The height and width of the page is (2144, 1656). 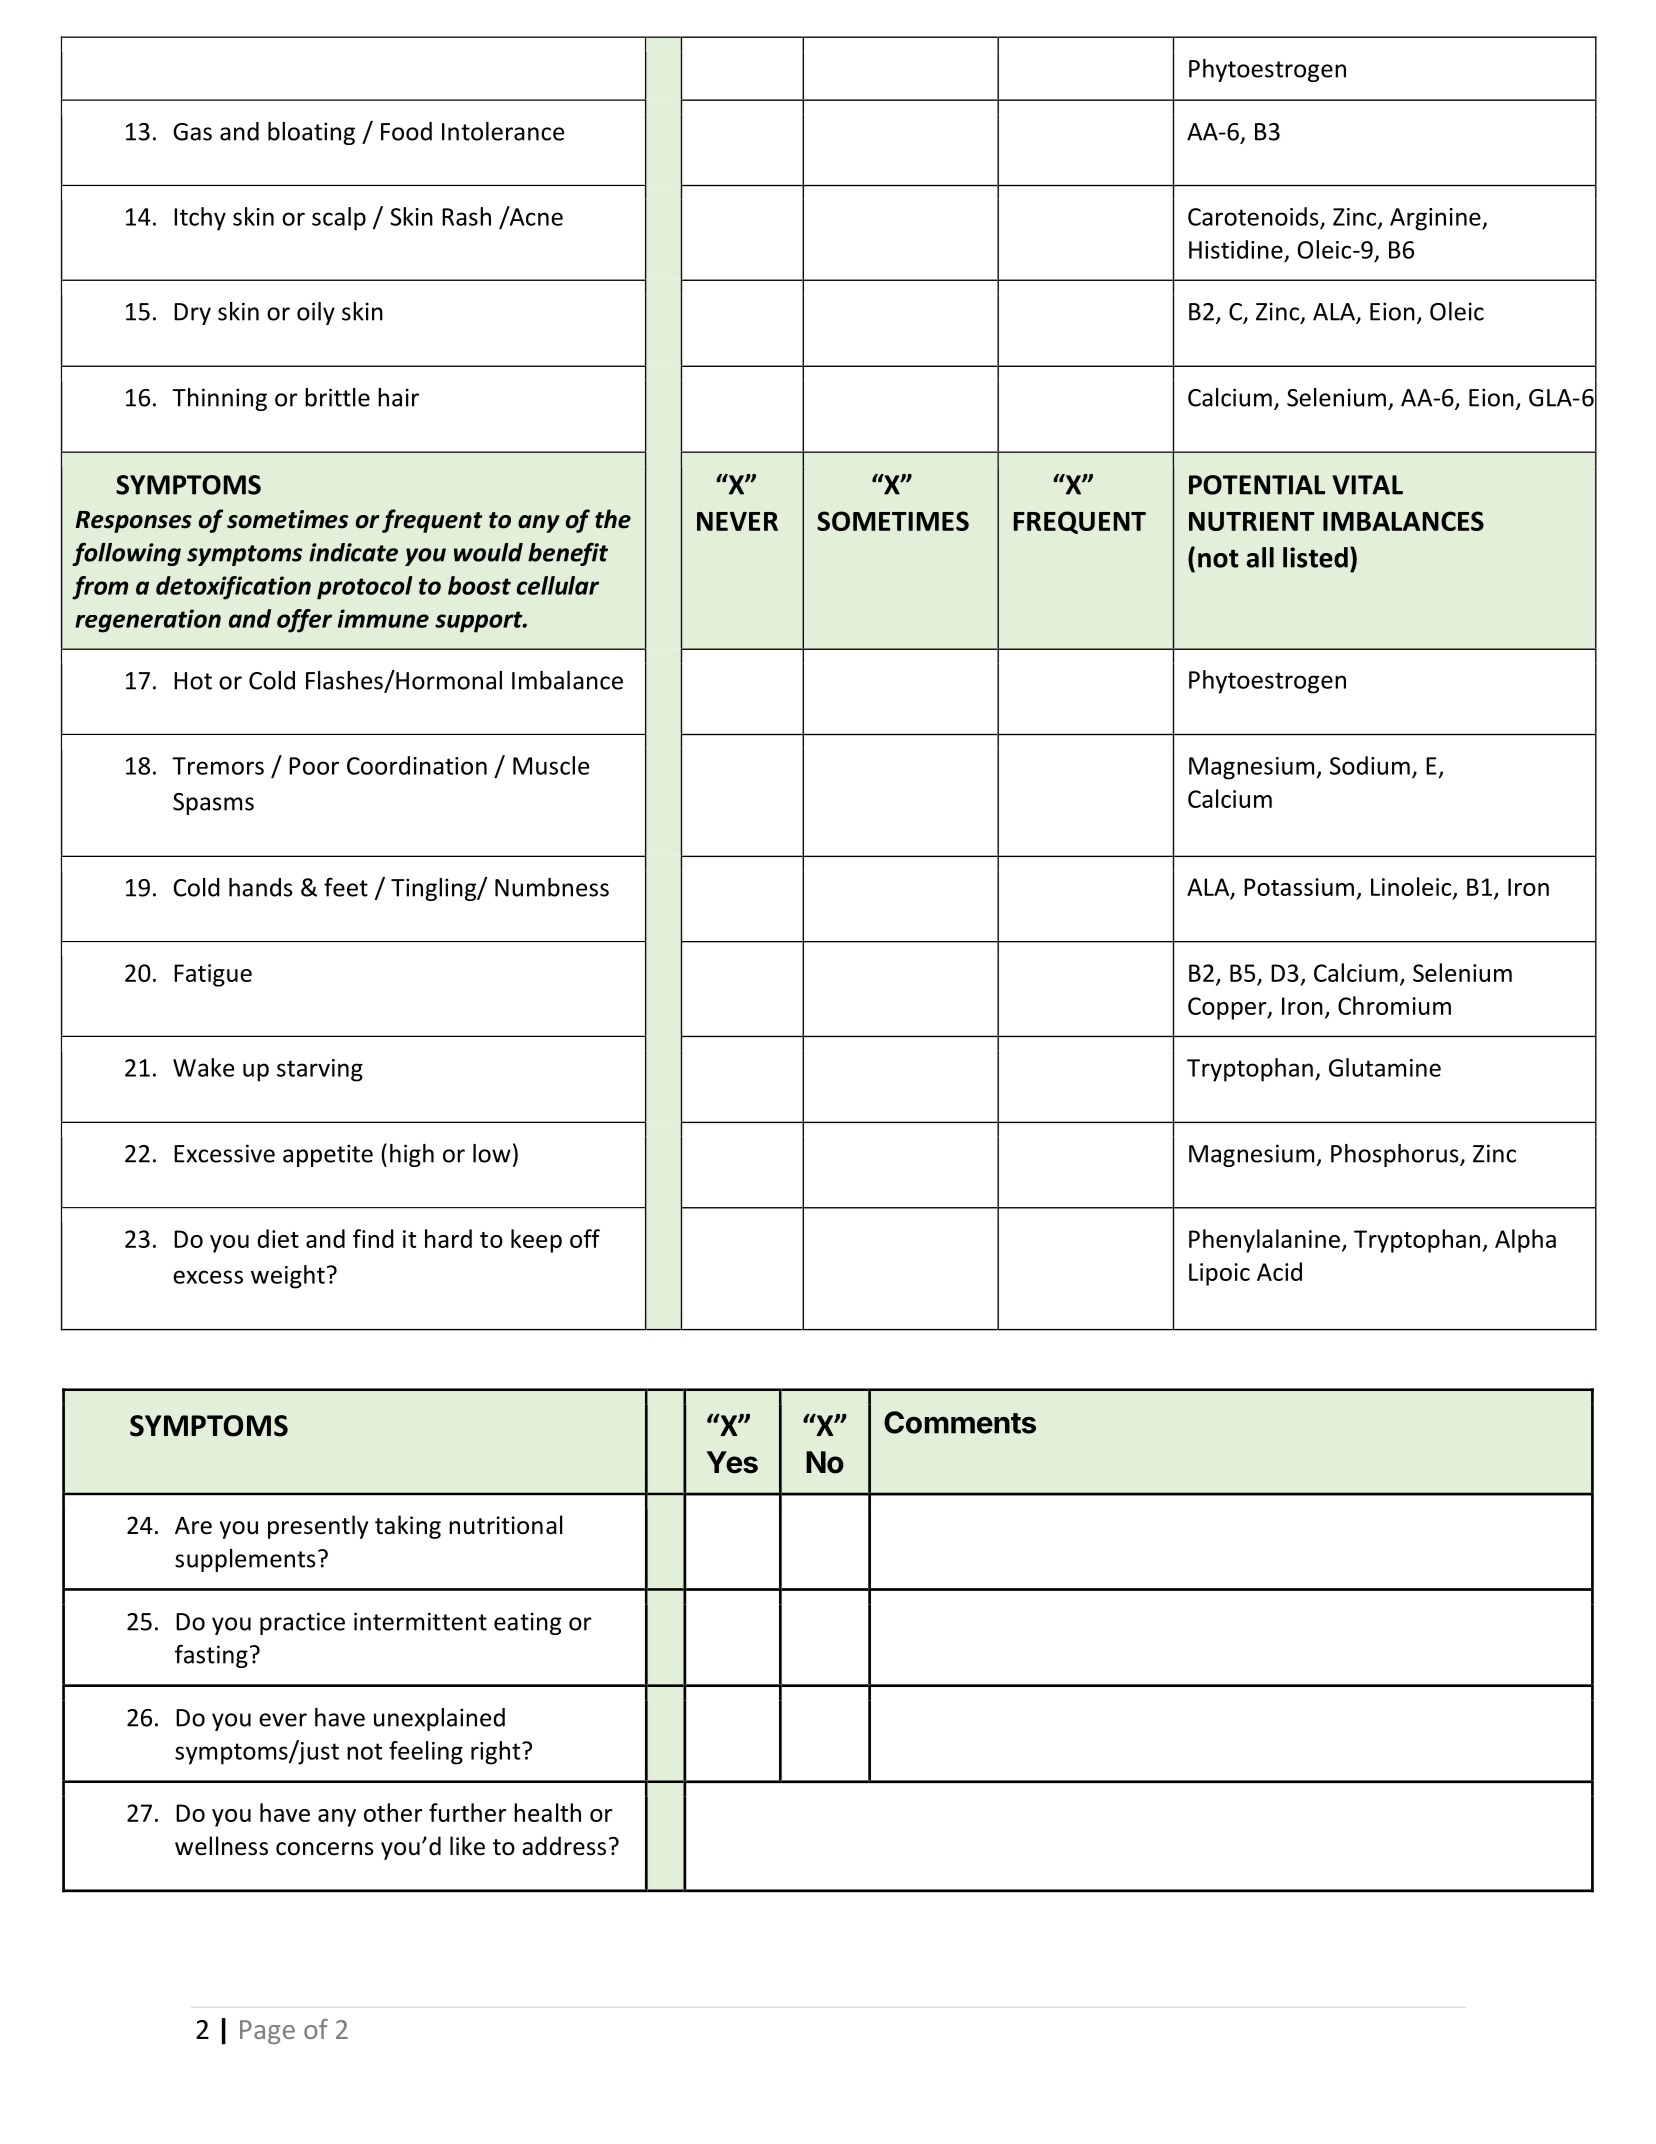 I want to click on Acid, so click(x=1279, y=1271).
